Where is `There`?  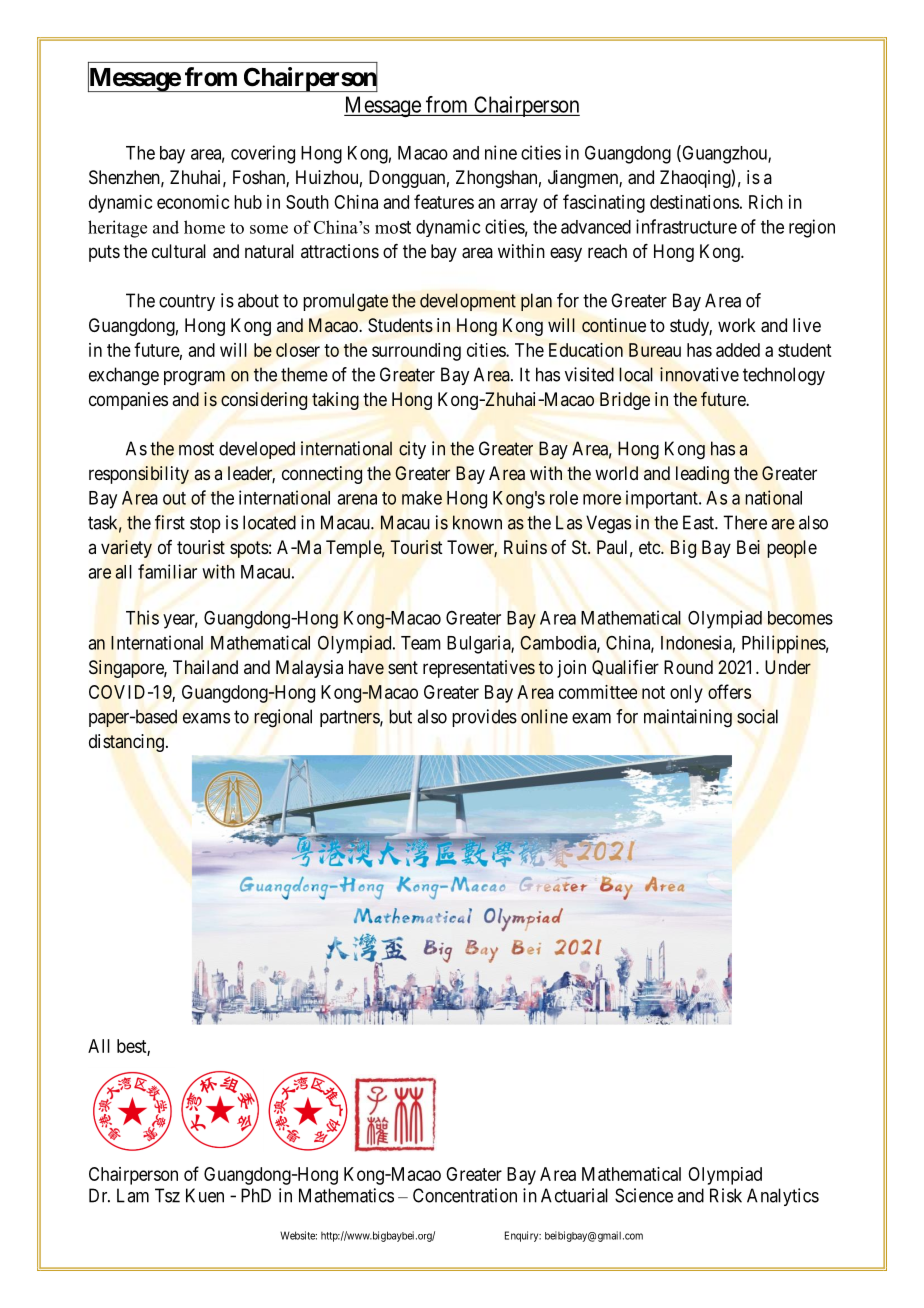 There is located at coordinates (745, 522).
